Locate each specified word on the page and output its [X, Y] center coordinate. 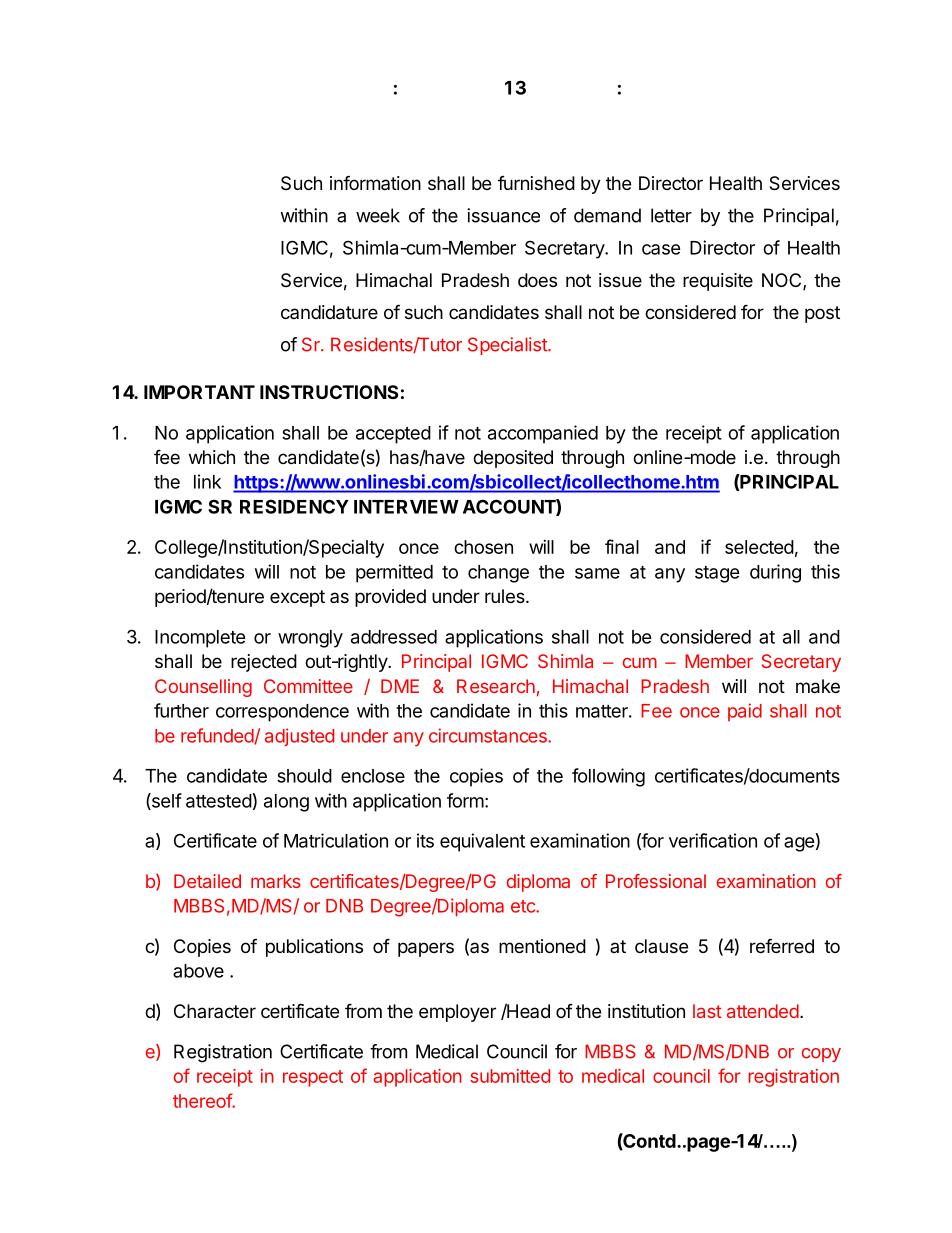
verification [713, 840]
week [378, 215]
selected [759, 547]
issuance [503, 215]
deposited [513, 459]
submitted [510, 1076]
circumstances [489, 735]
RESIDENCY [294, 506]
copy [821, 1055]
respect [313, 1078]
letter [671, 215]
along [286, 803]
